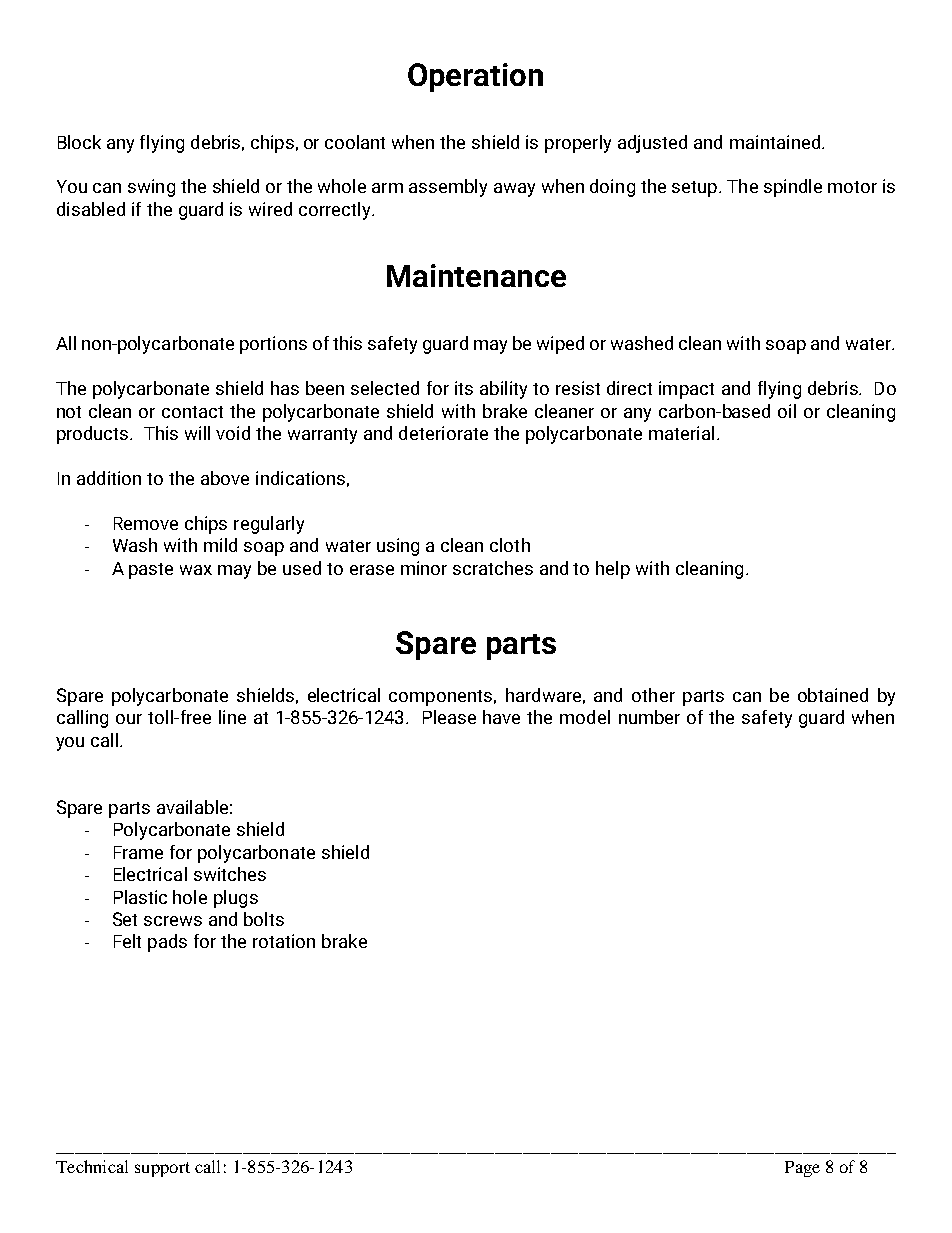 This screenshot has height=1233, width=952. Describe the element at coordinates (197, 433) in the screenshot. I see `will` at that location.
